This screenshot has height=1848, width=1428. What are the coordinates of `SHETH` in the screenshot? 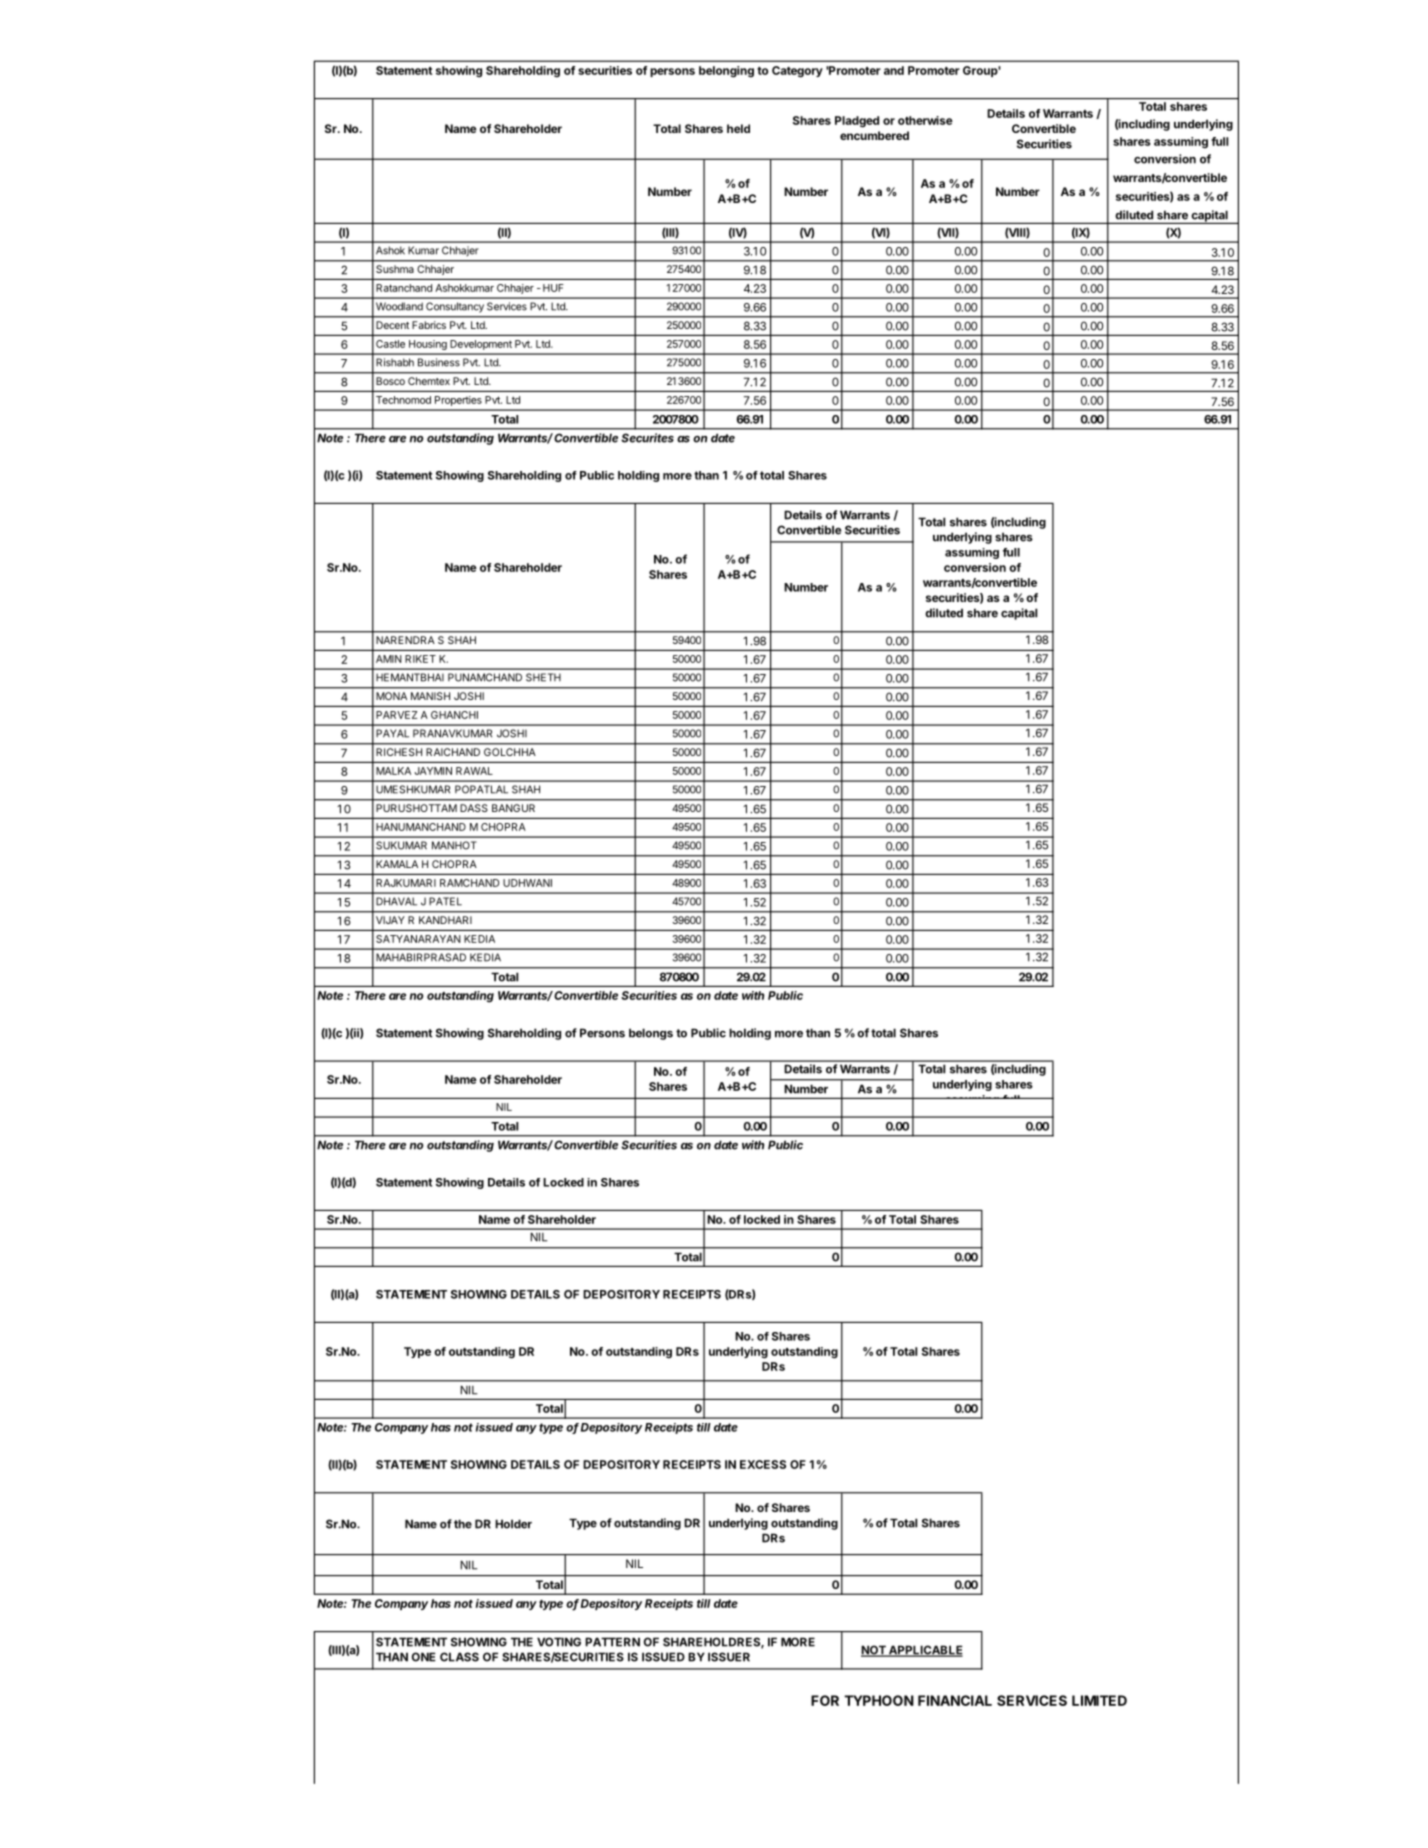 It's located at (543, 677).
